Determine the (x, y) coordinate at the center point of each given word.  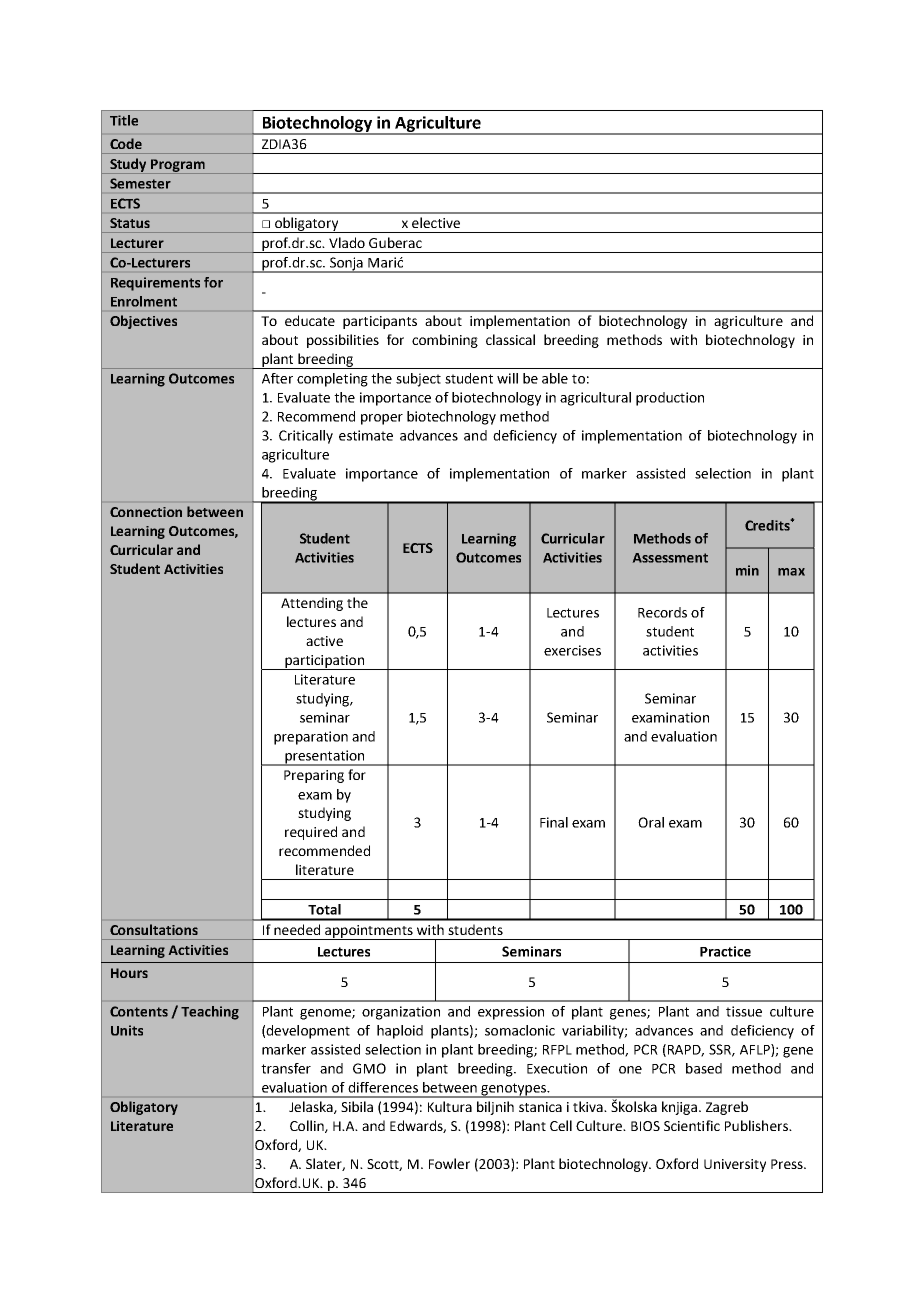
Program (178, 166)
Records (662, 612)
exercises (572, 650)
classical (510, 339)
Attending (312, 604)
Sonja (346, 265)
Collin (308, 1126)
